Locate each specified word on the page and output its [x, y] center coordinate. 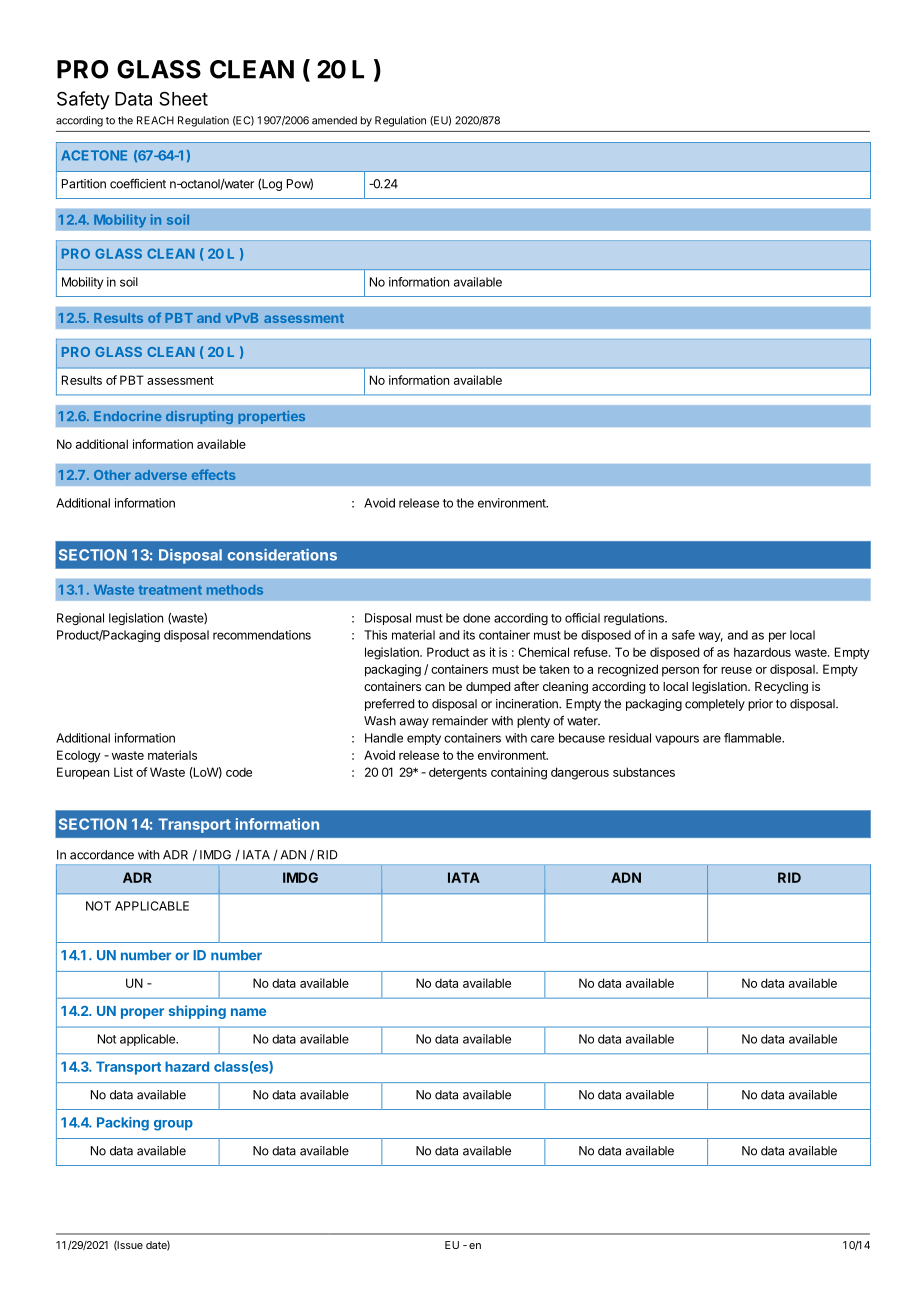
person [680, 672]
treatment [170, 590]
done [476, 618]
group [173, 1125]
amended [334, 120]
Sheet [183, 98]
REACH [155, 120]
